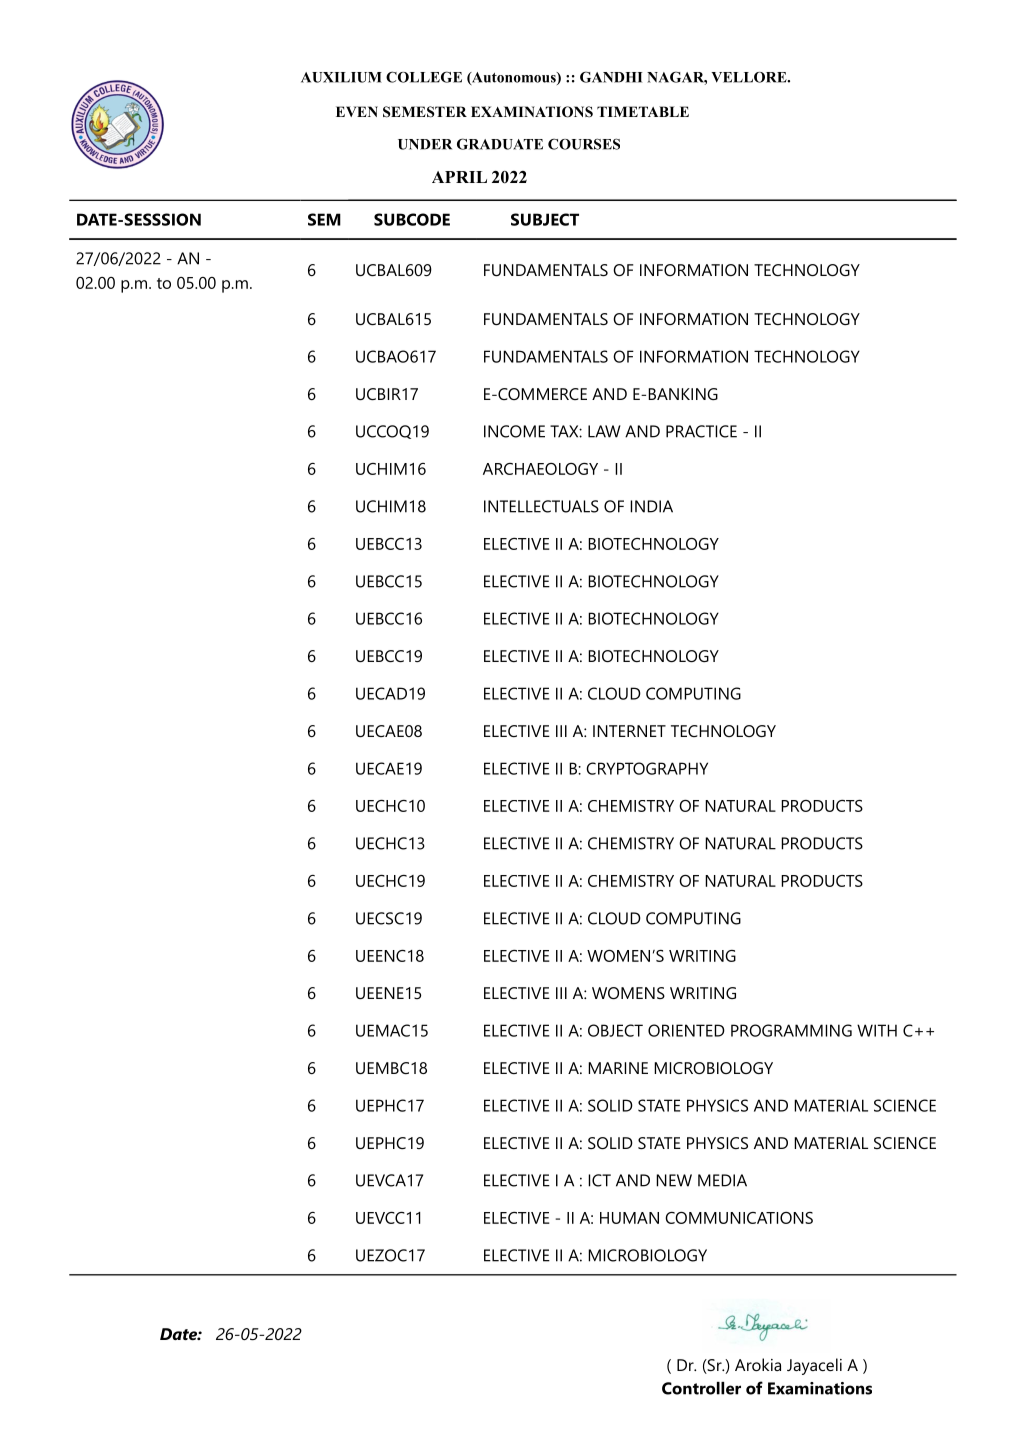 This screenshot has height=1449, width=1024. What do you see at coordinates (514, 431) in the screenshot?
I see `INCOME` at bounding box center [514, 431].
